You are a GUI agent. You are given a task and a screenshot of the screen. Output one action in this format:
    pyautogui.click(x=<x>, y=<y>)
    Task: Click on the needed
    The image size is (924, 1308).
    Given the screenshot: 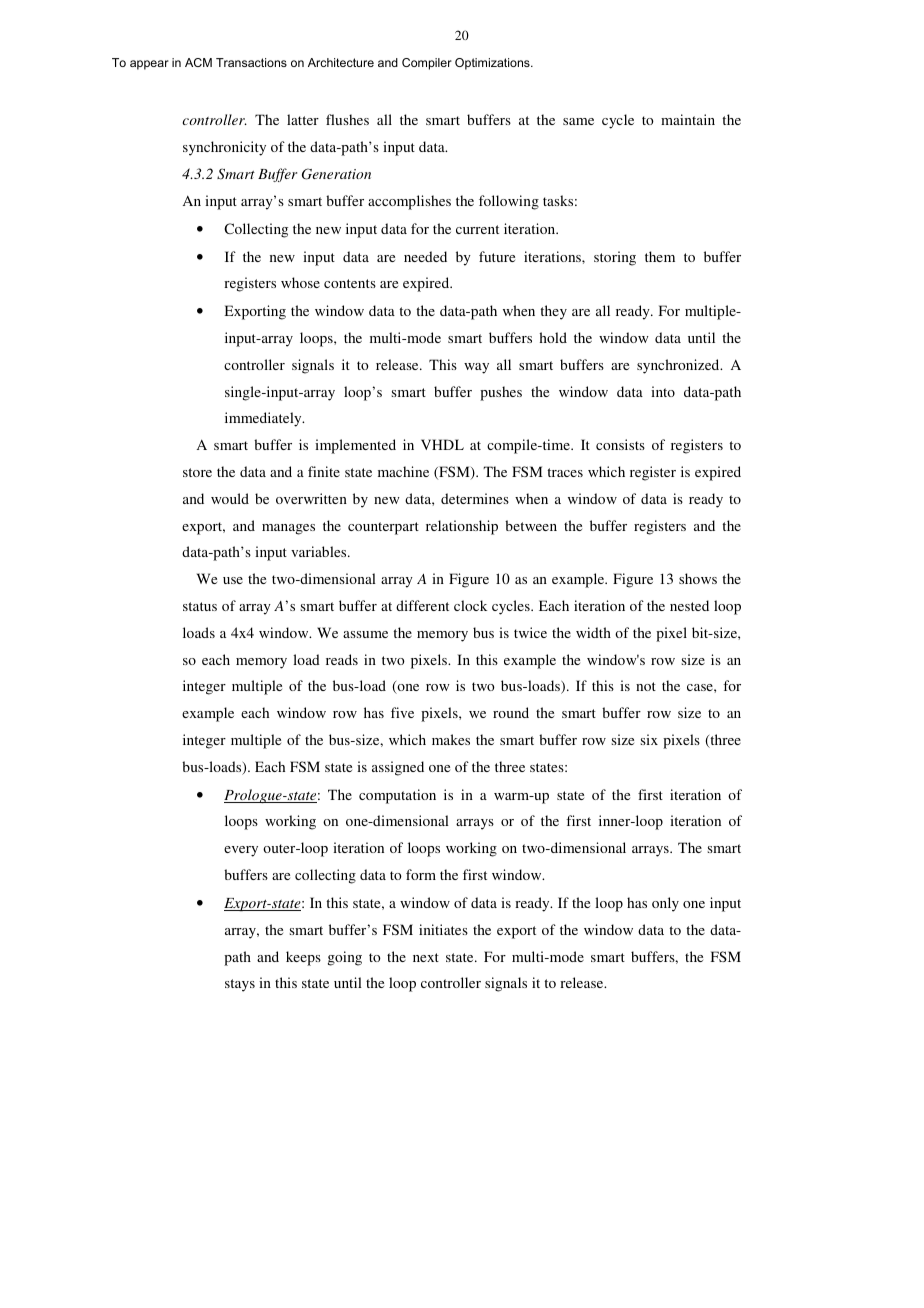 What is the action you would take?
    pyautogui.click(x=425, y=256)
